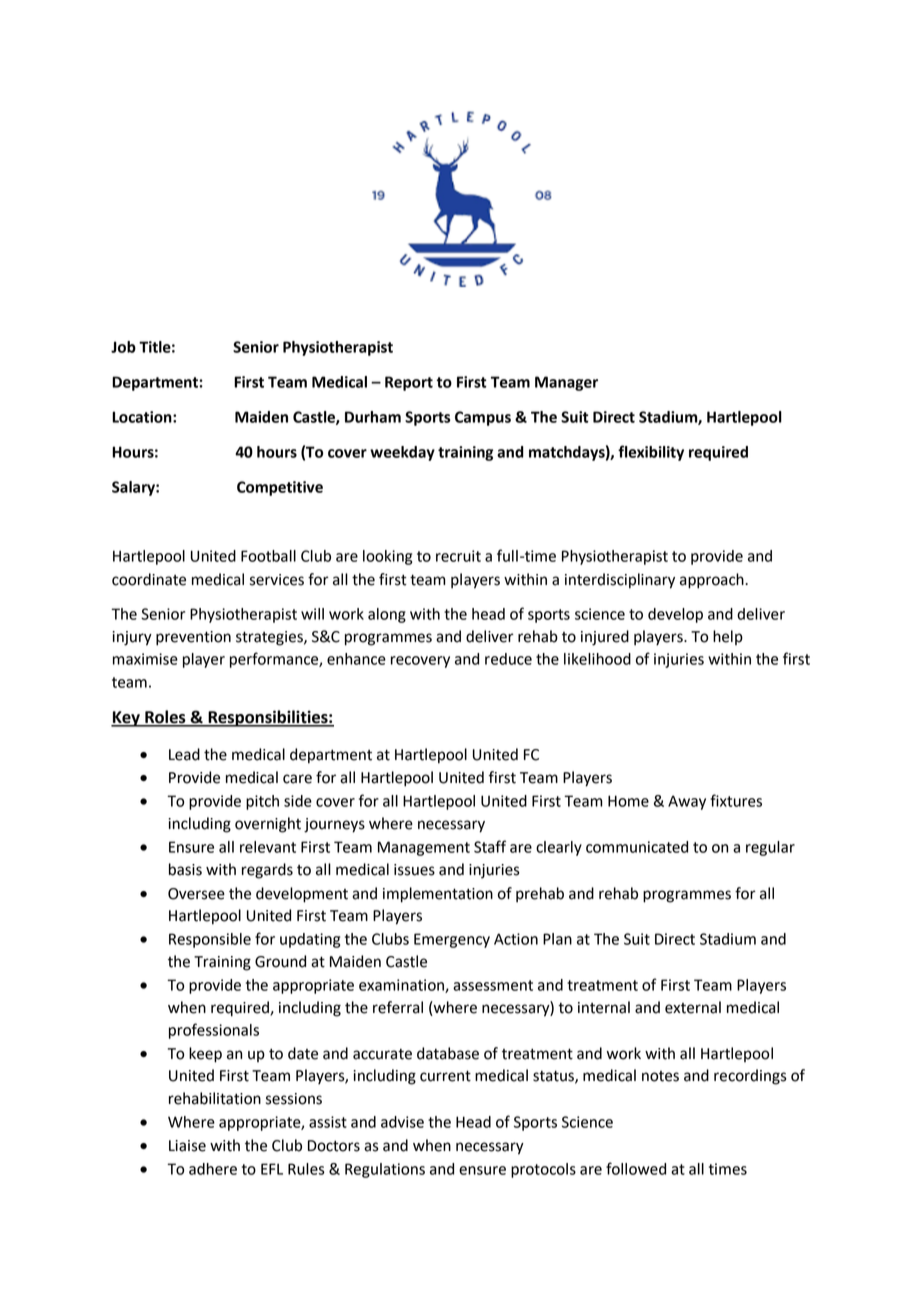  What do you see at coordinates (184, 754) in the page?
I see `Lead` at bounding box center [184, 754].
